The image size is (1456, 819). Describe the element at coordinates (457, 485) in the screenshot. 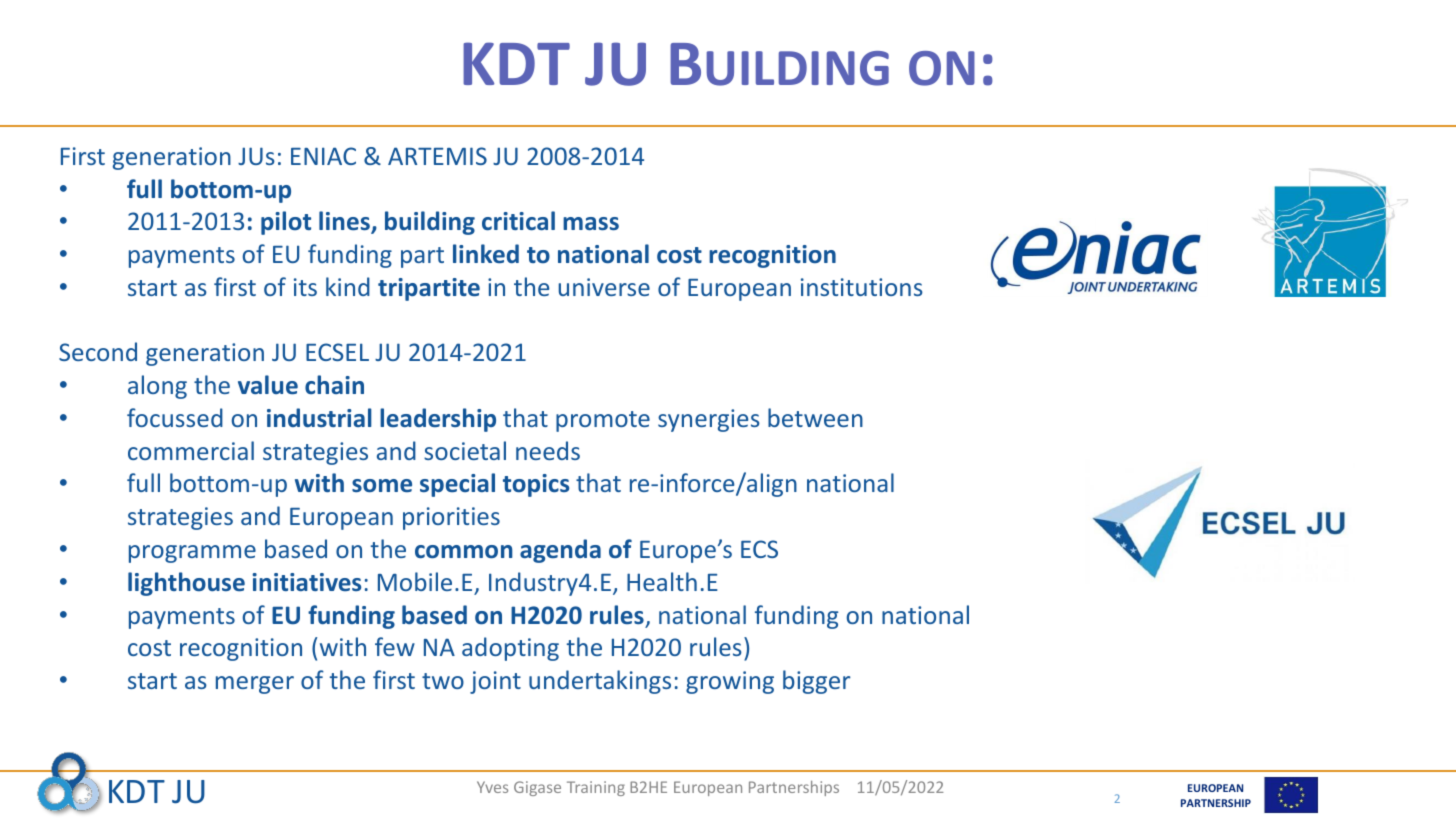

I see `special` at that location.
